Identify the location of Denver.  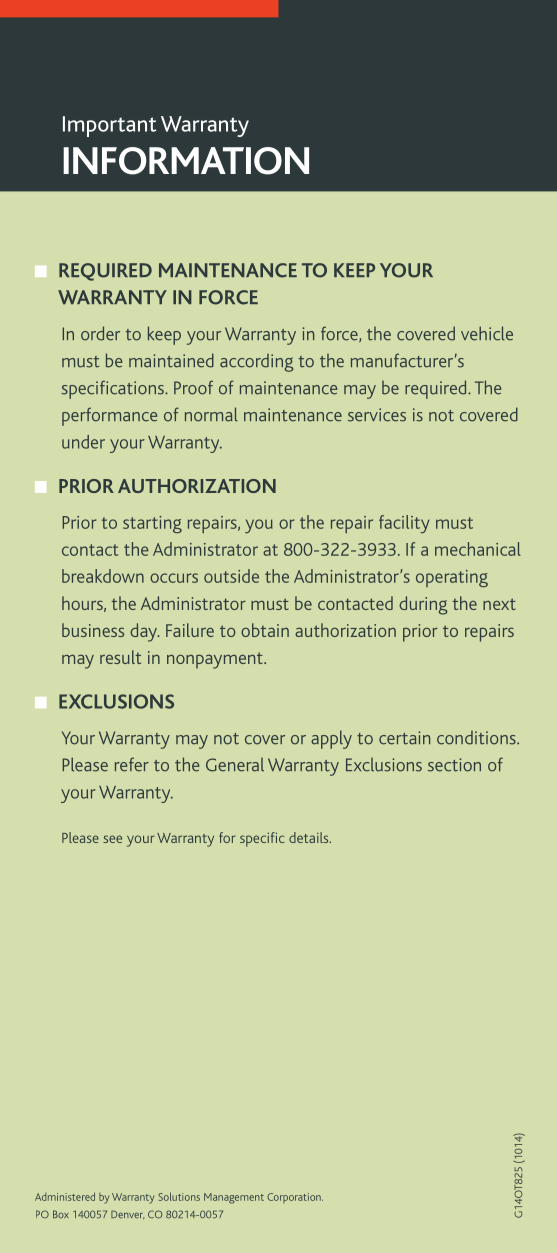
(128, 1214).
